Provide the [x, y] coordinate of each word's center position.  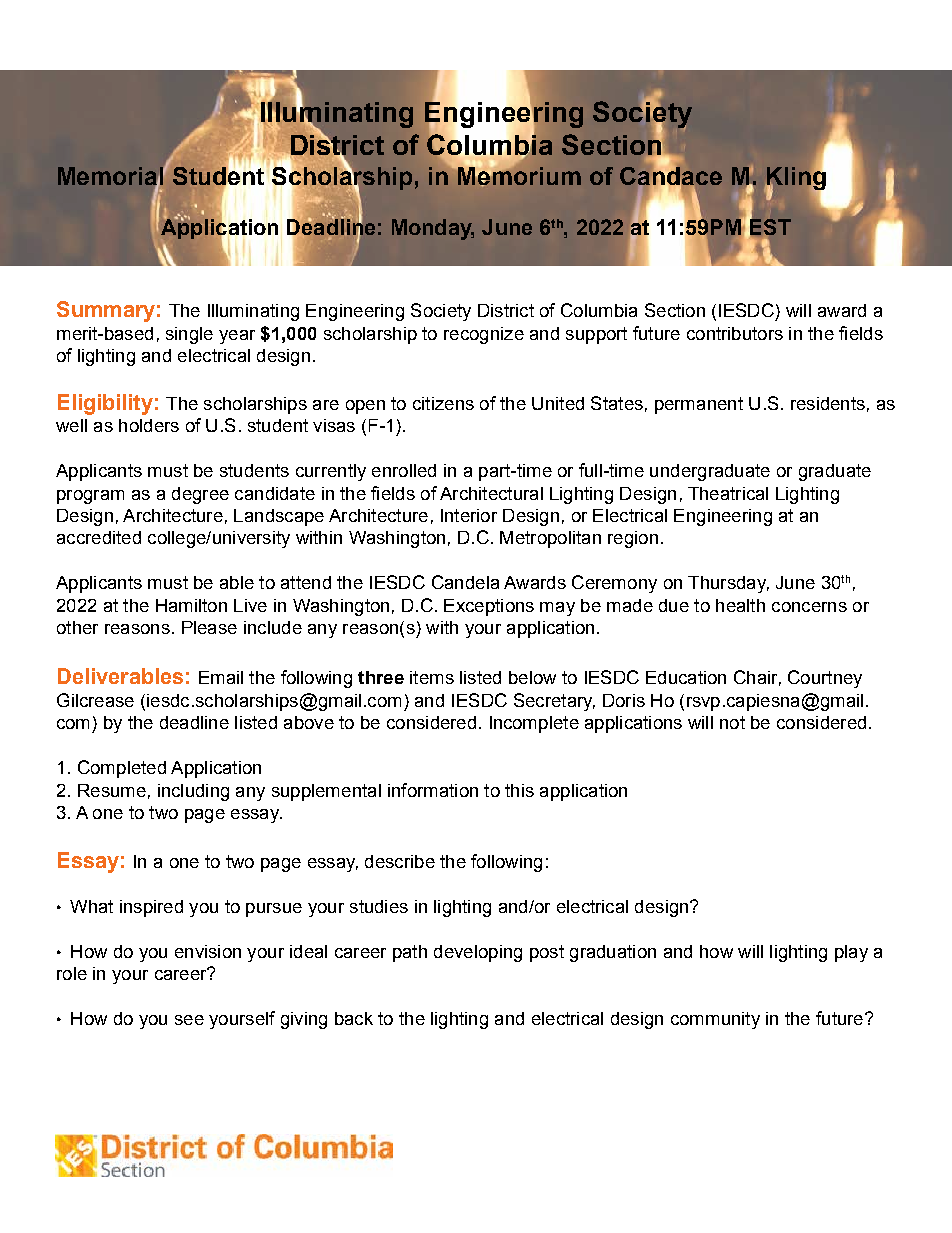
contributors [735, 333]
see [189, 1020]
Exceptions [489, 607]
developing [478, 953]
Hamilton [191, 605]
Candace [671, 176]
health [740, 605]
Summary [106, 311]
